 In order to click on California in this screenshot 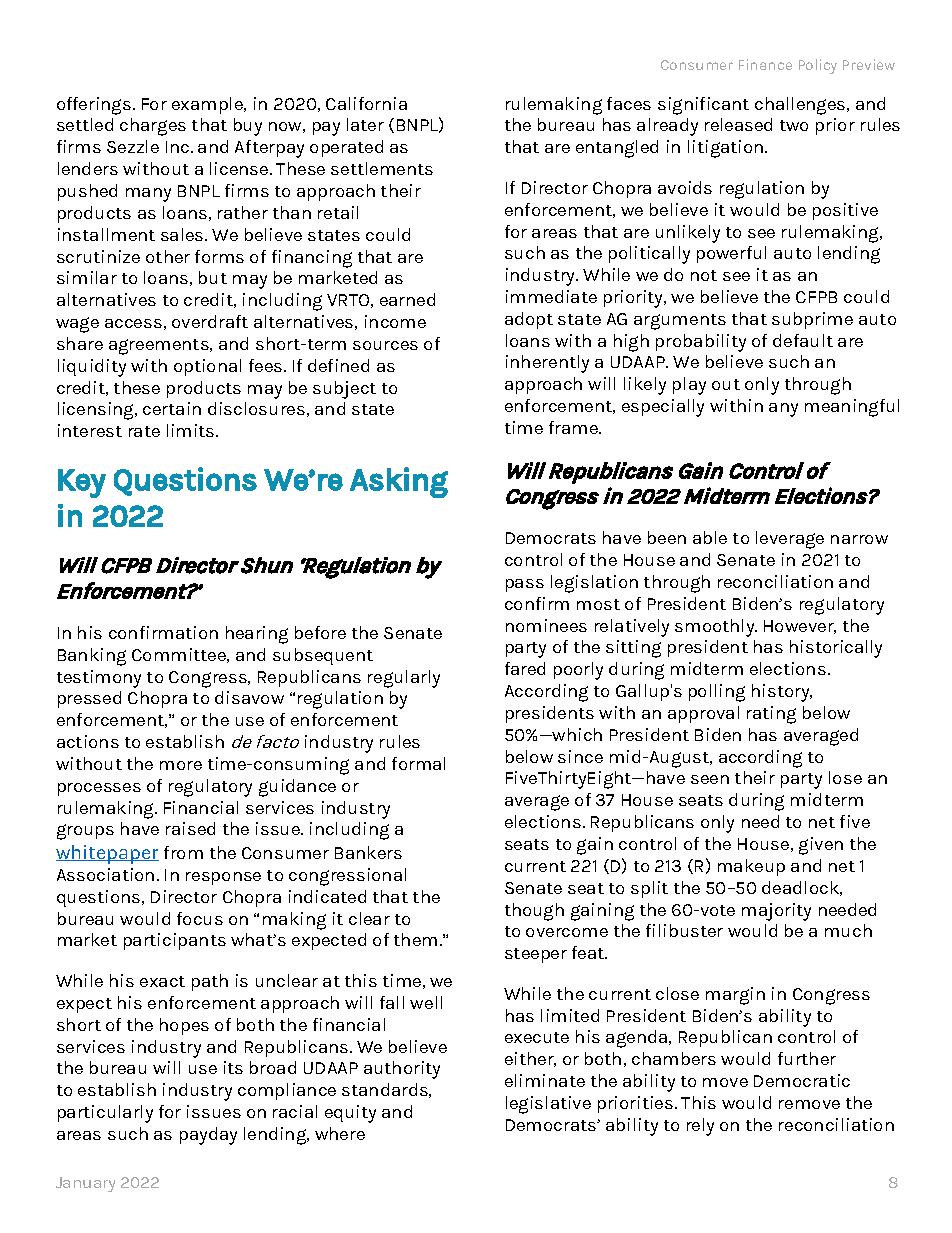, I will do `click(366, 103)`.
